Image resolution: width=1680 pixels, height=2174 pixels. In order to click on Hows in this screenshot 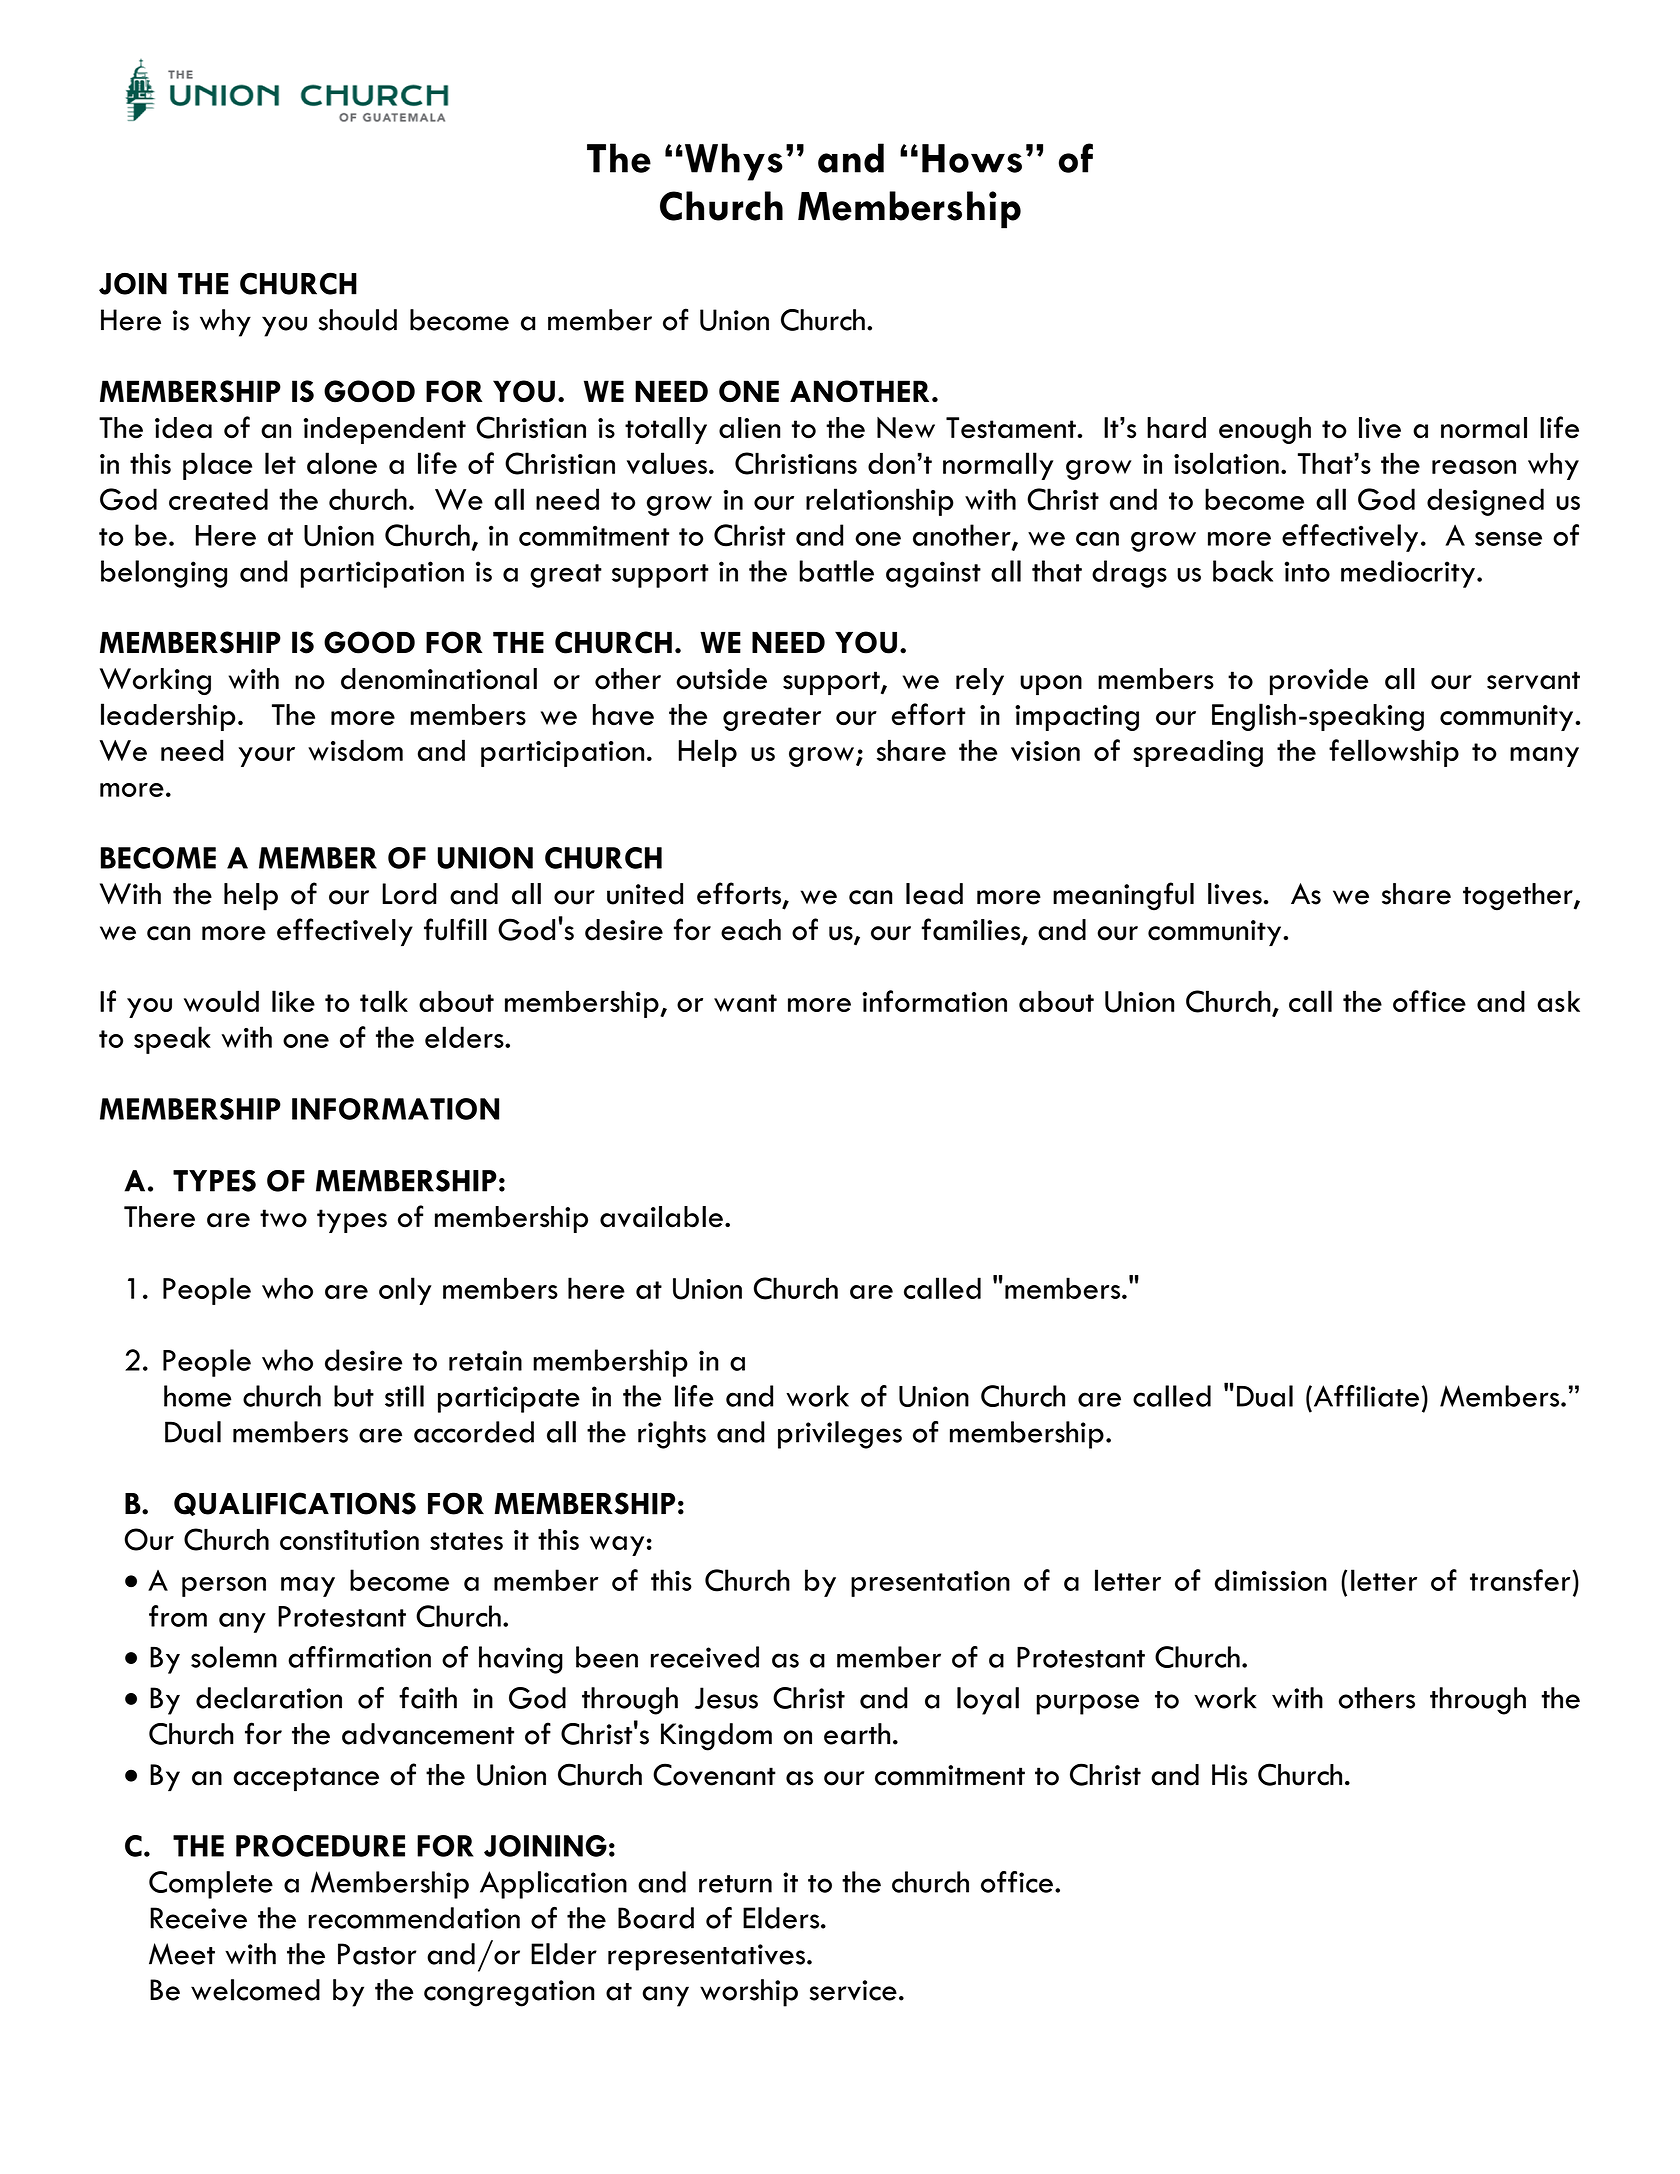, I will do `click(972, 158)`.
